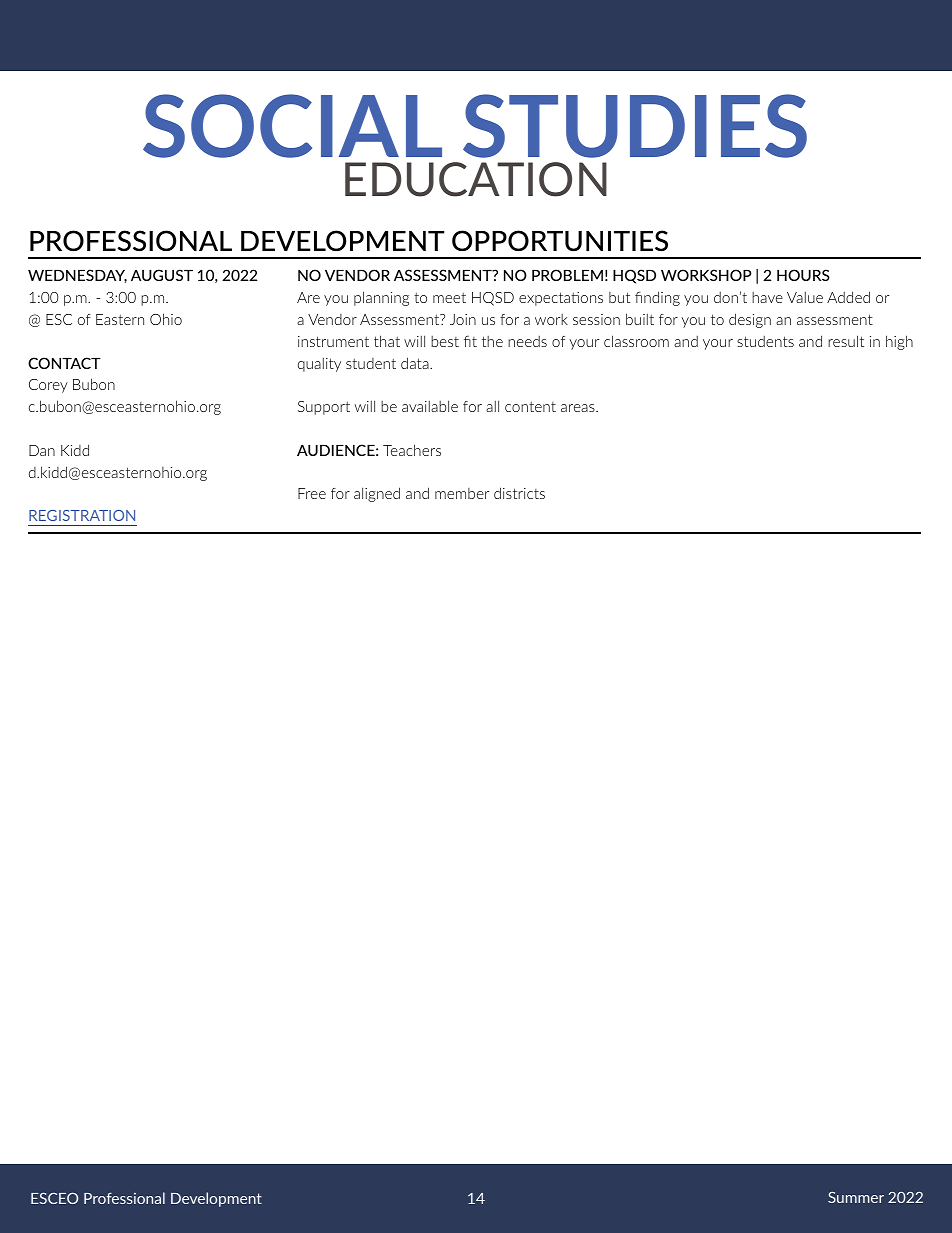 Image resolution: width=952 pixels, height=1233 pixels. I want to click on SOCIAL, so click(292, 126).
